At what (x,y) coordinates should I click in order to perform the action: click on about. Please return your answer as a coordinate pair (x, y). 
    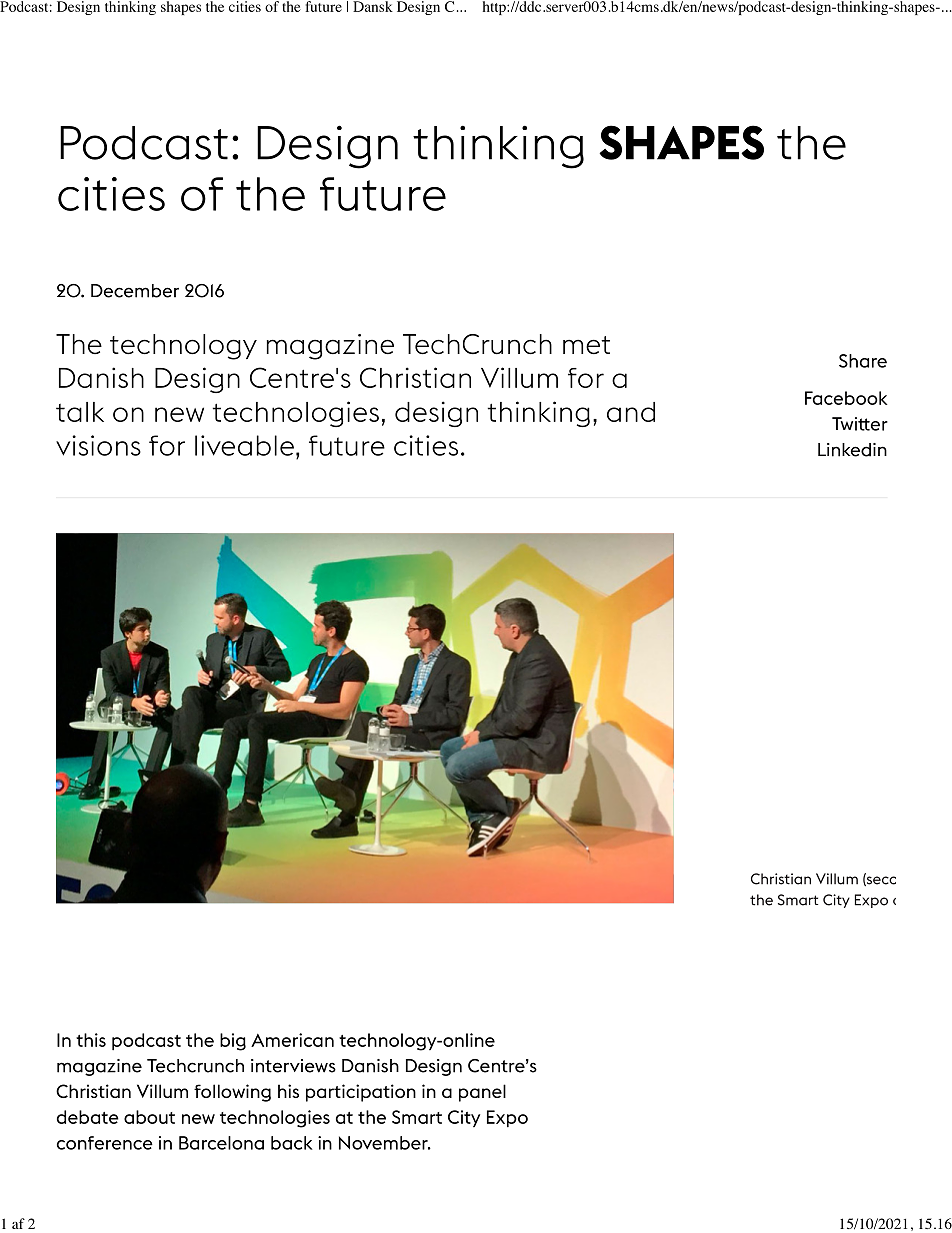
    Looking at the image, I should click on (149, 1117).
